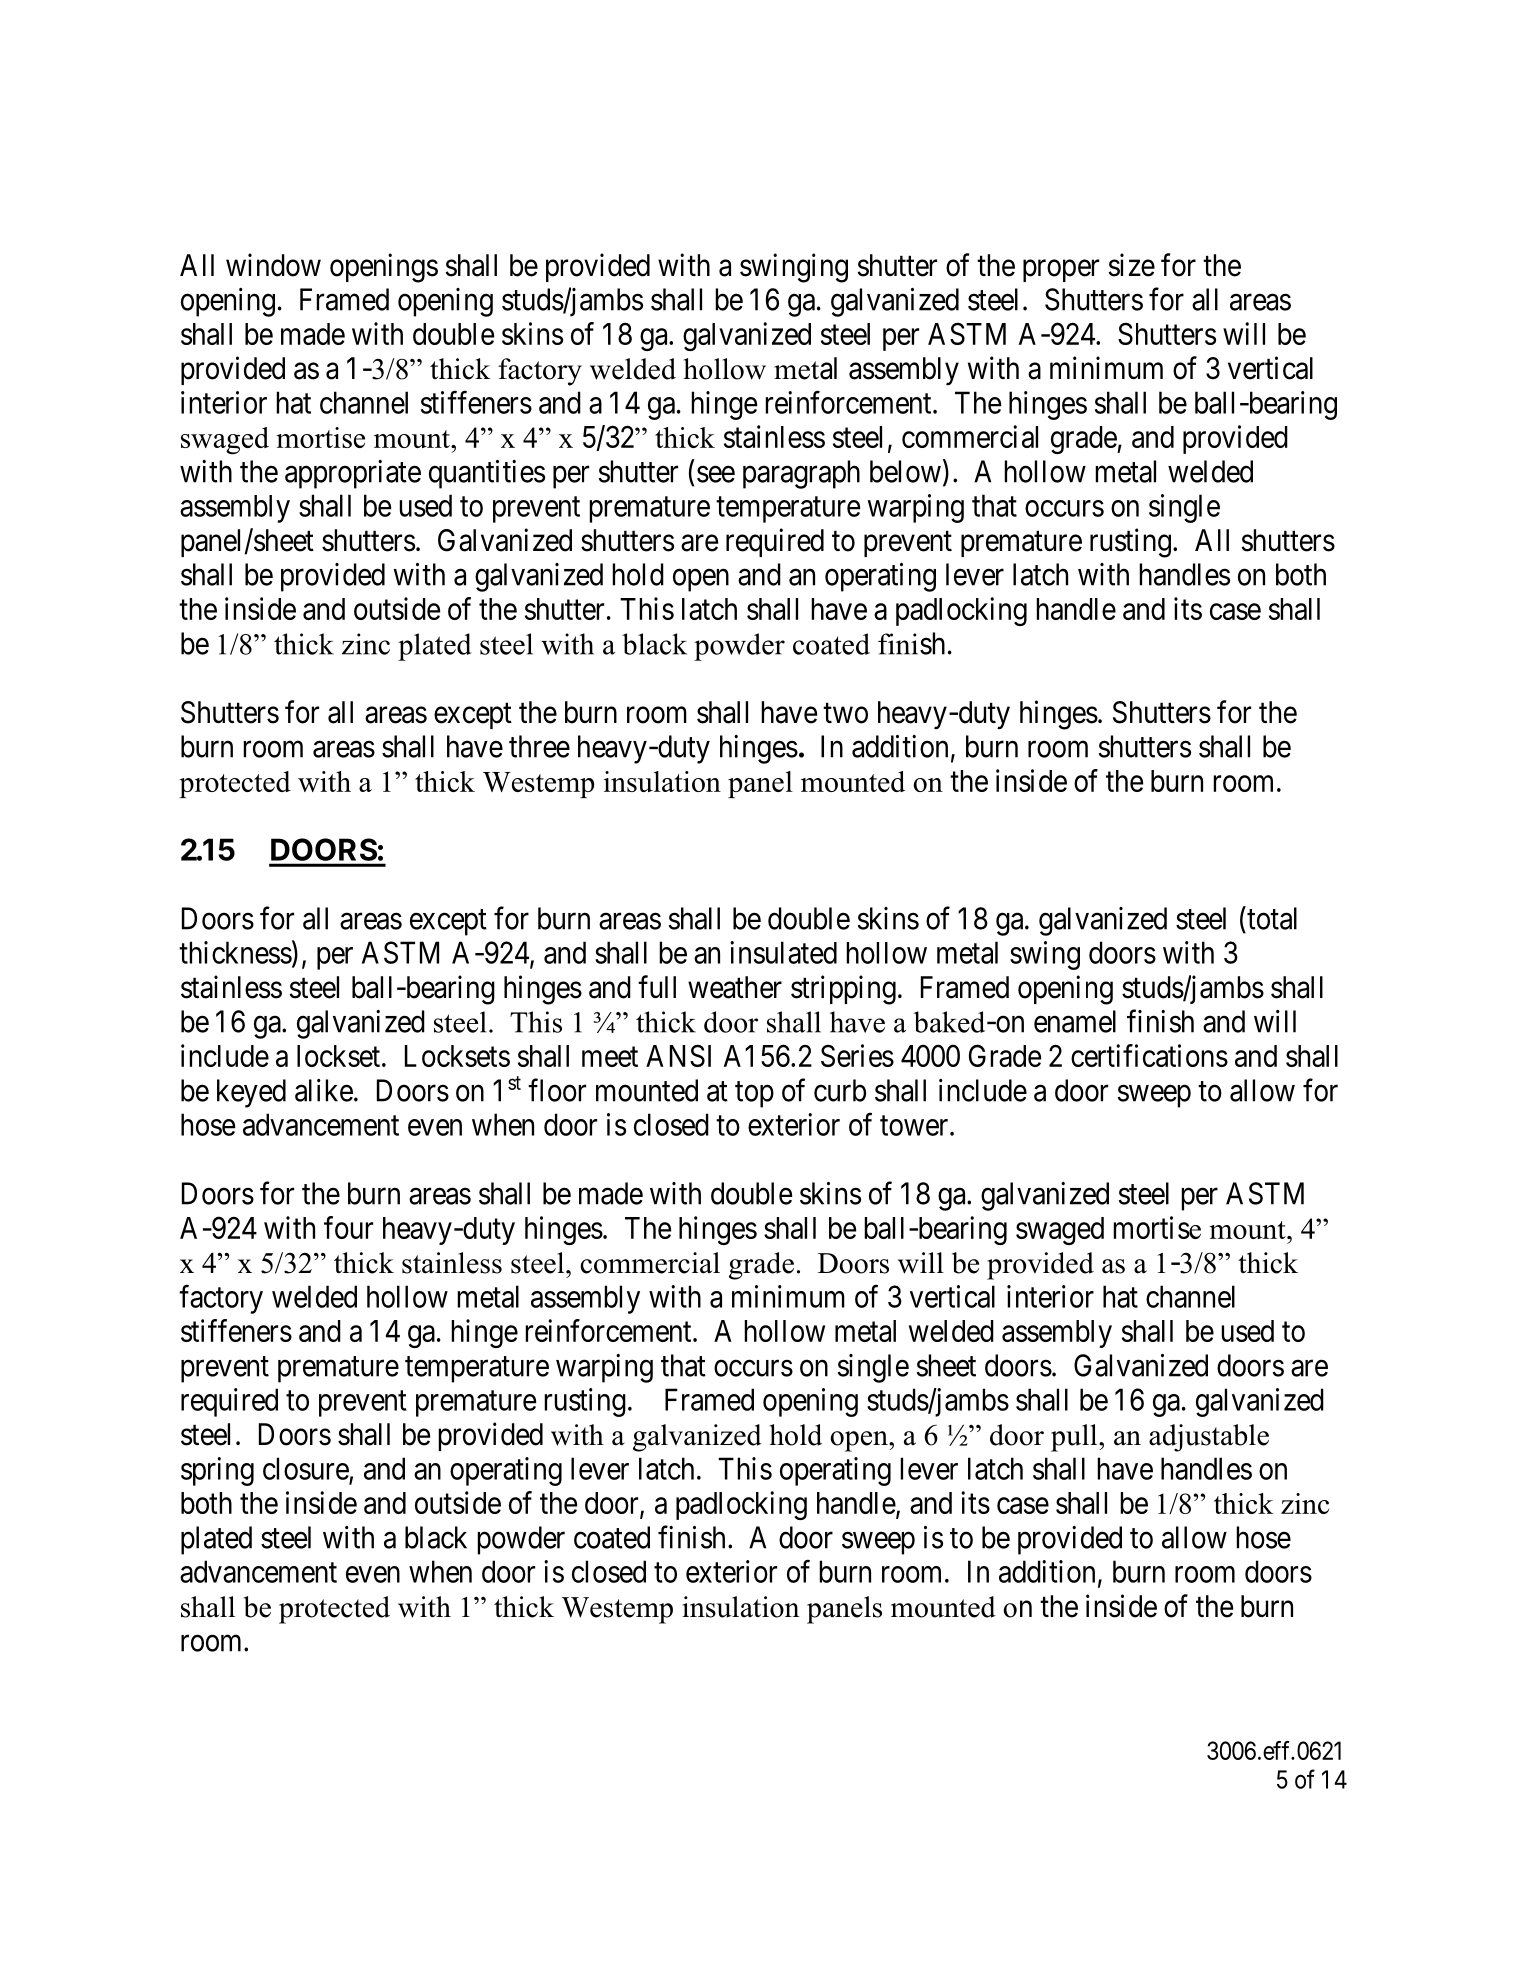 The width and height of the screenshot is (1525, 1973). What do you see at coordinates (306, 1468) in the screenshot?
I see `closure` at bounding box center [306, 1468].
